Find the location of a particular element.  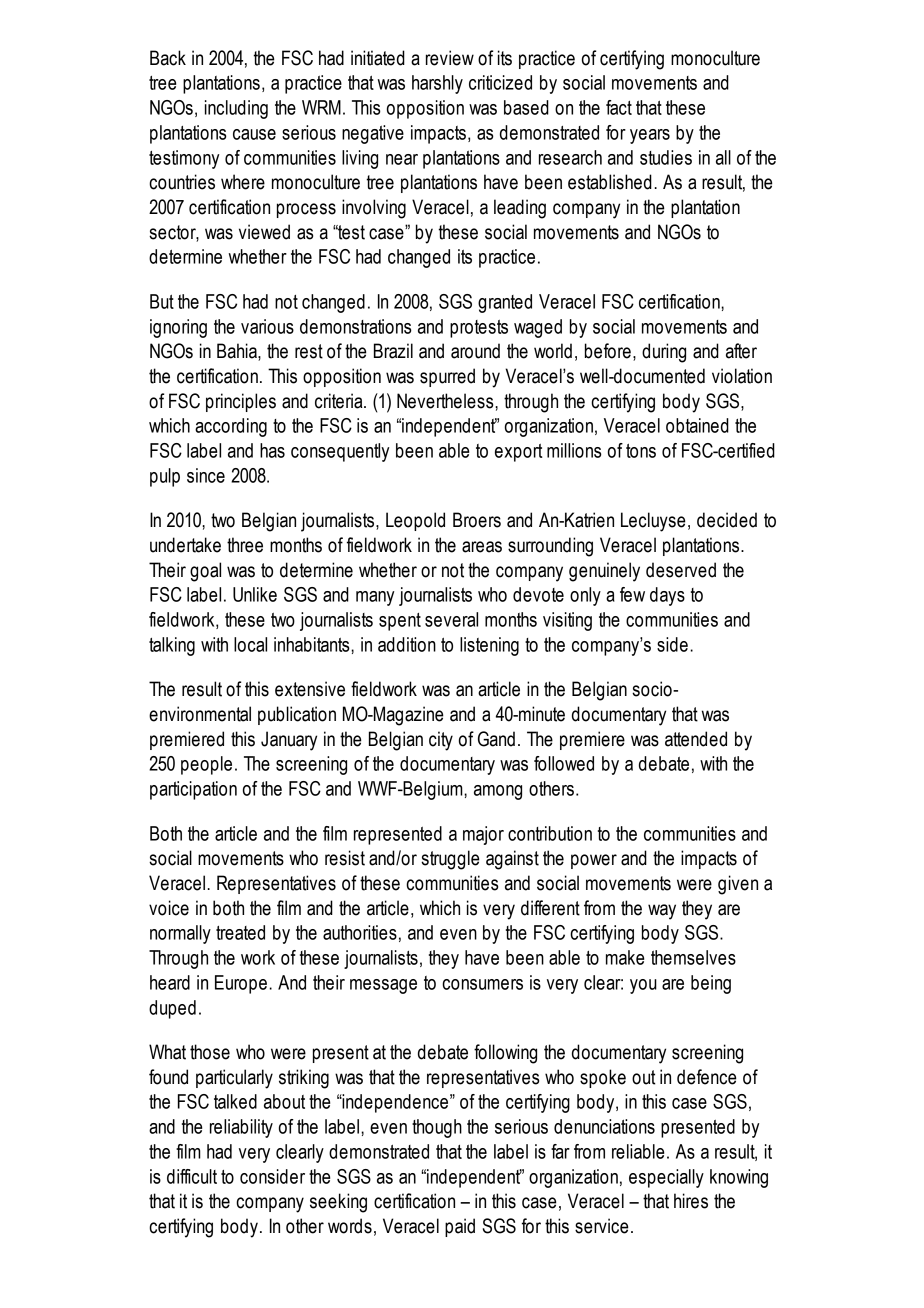

years is located at coordinates (650, 136).
